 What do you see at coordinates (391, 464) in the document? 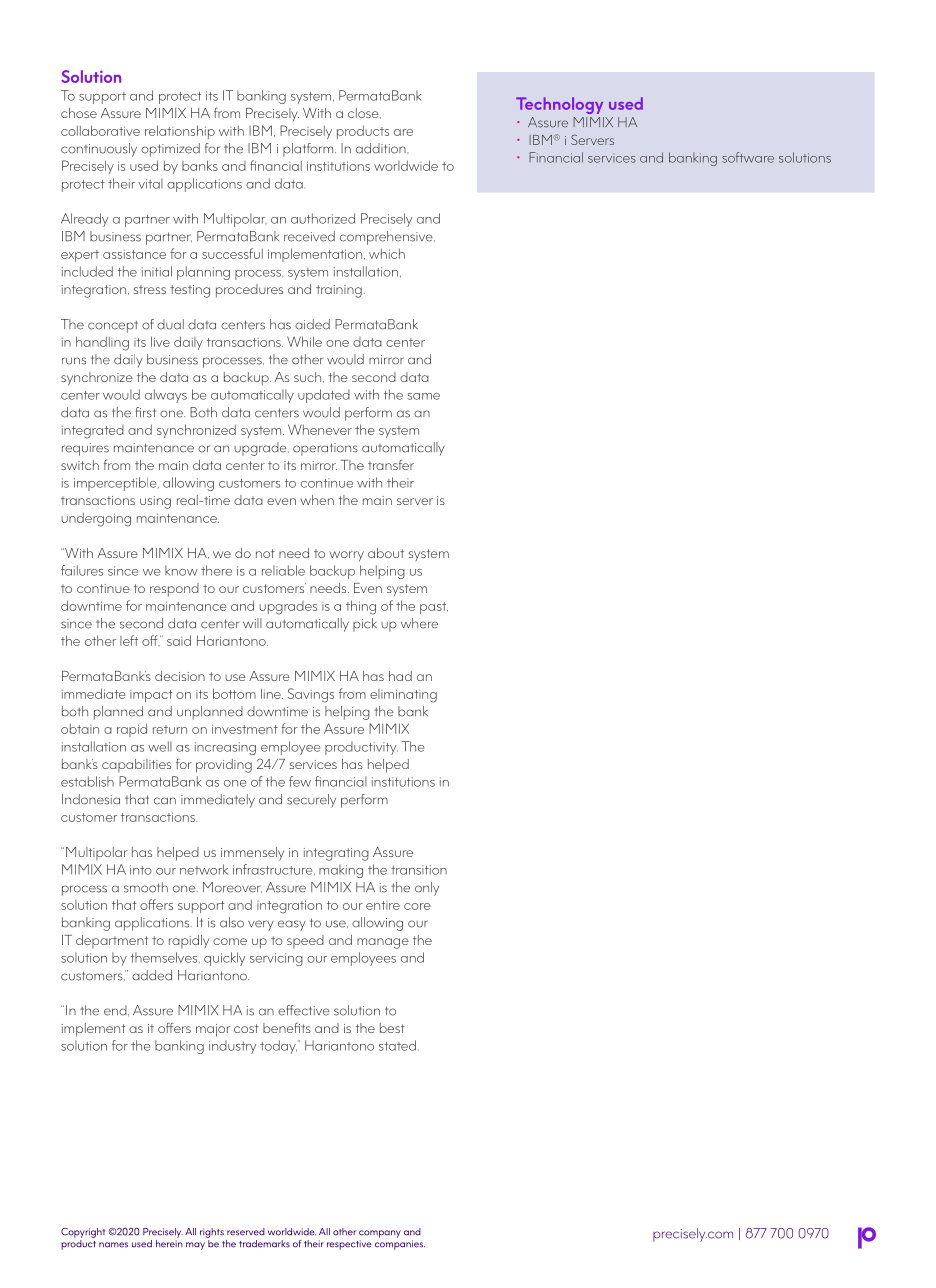
I see `transfer` at bounding box center [391, 464].
